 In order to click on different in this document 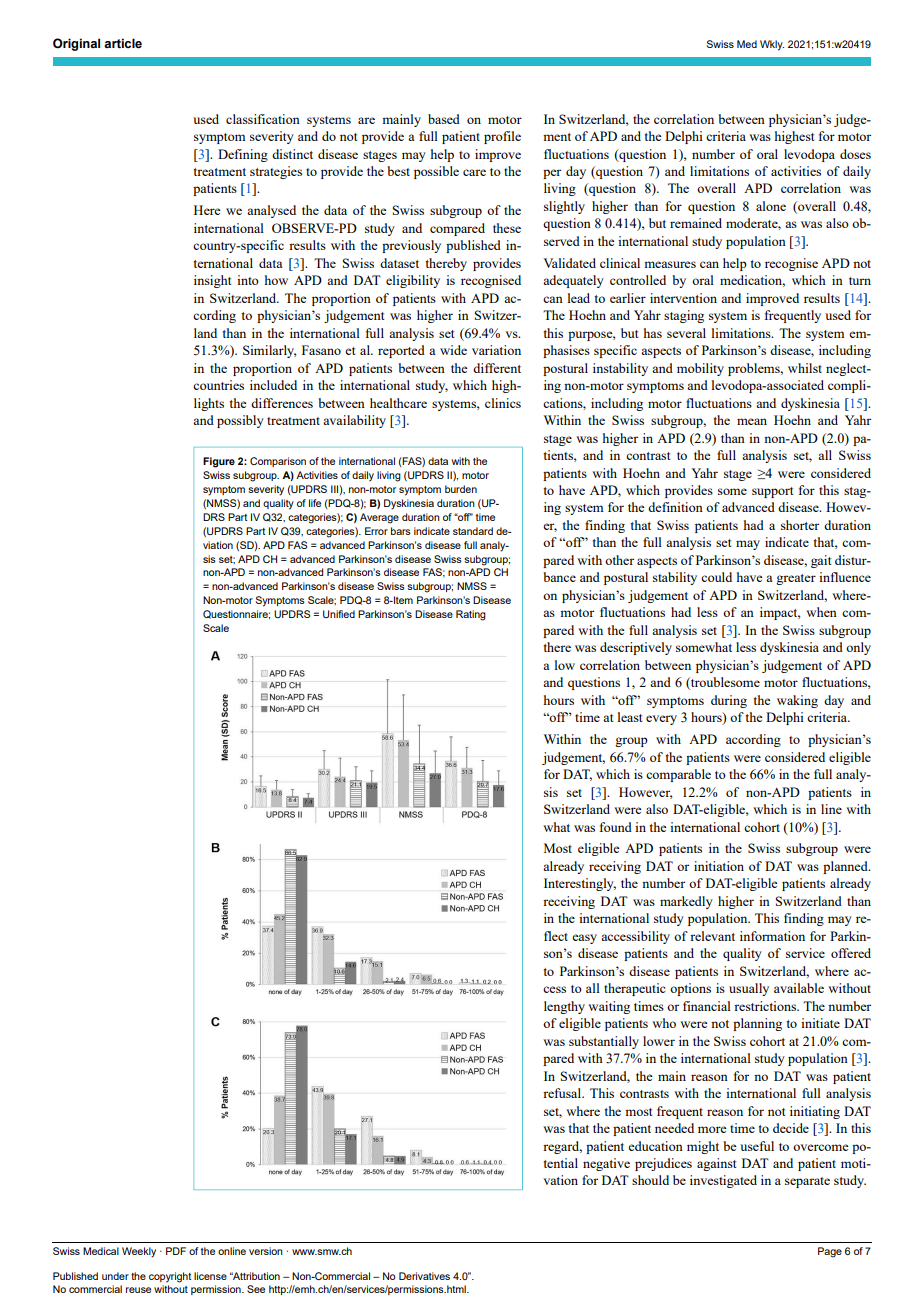, I will do `click(497, 368)`.
